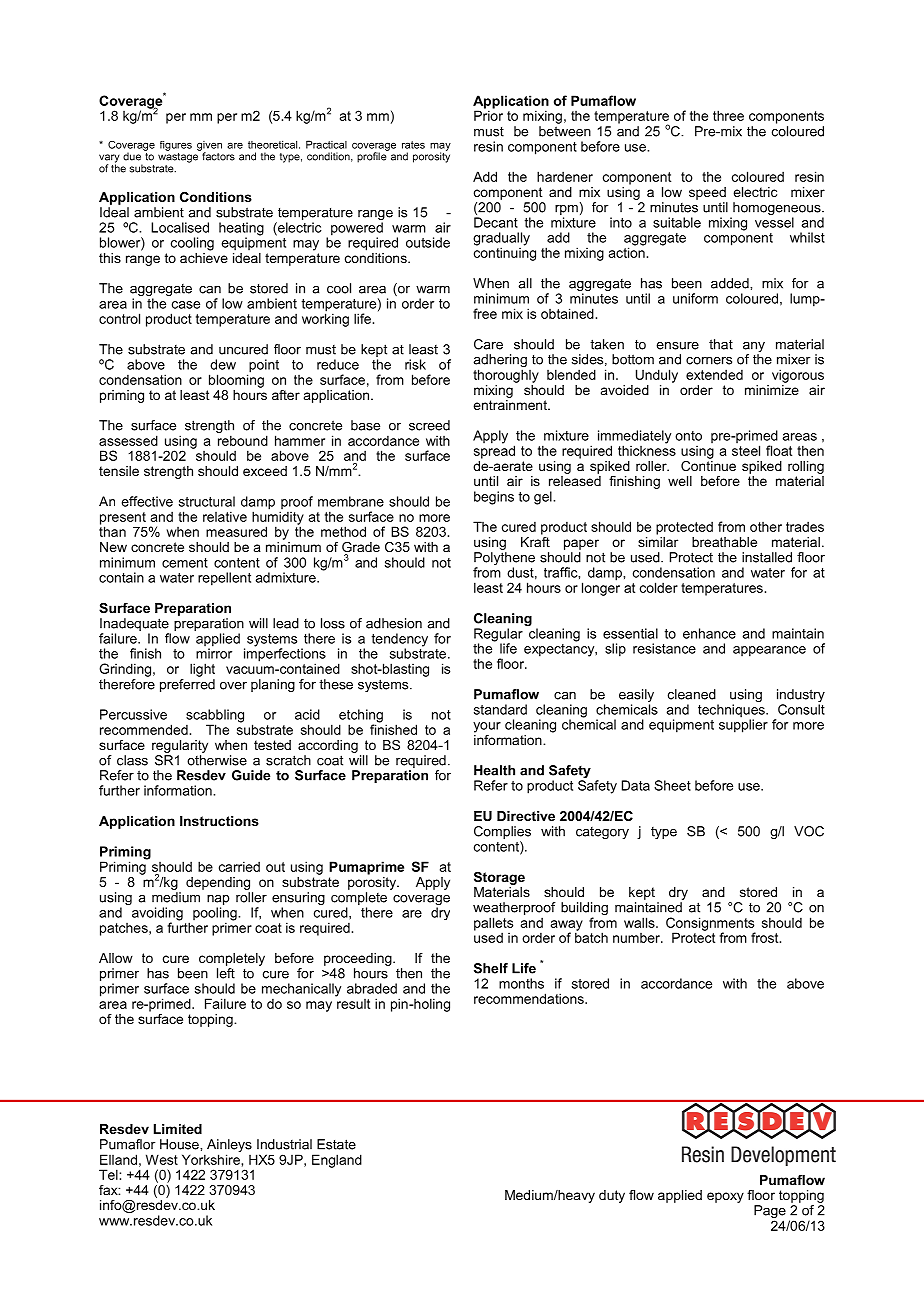 Image resolution: width=924 pixels, height=1308 pixels. Describe the element at coordinates (709, 633) in the document. I see `enhance` at that location.
